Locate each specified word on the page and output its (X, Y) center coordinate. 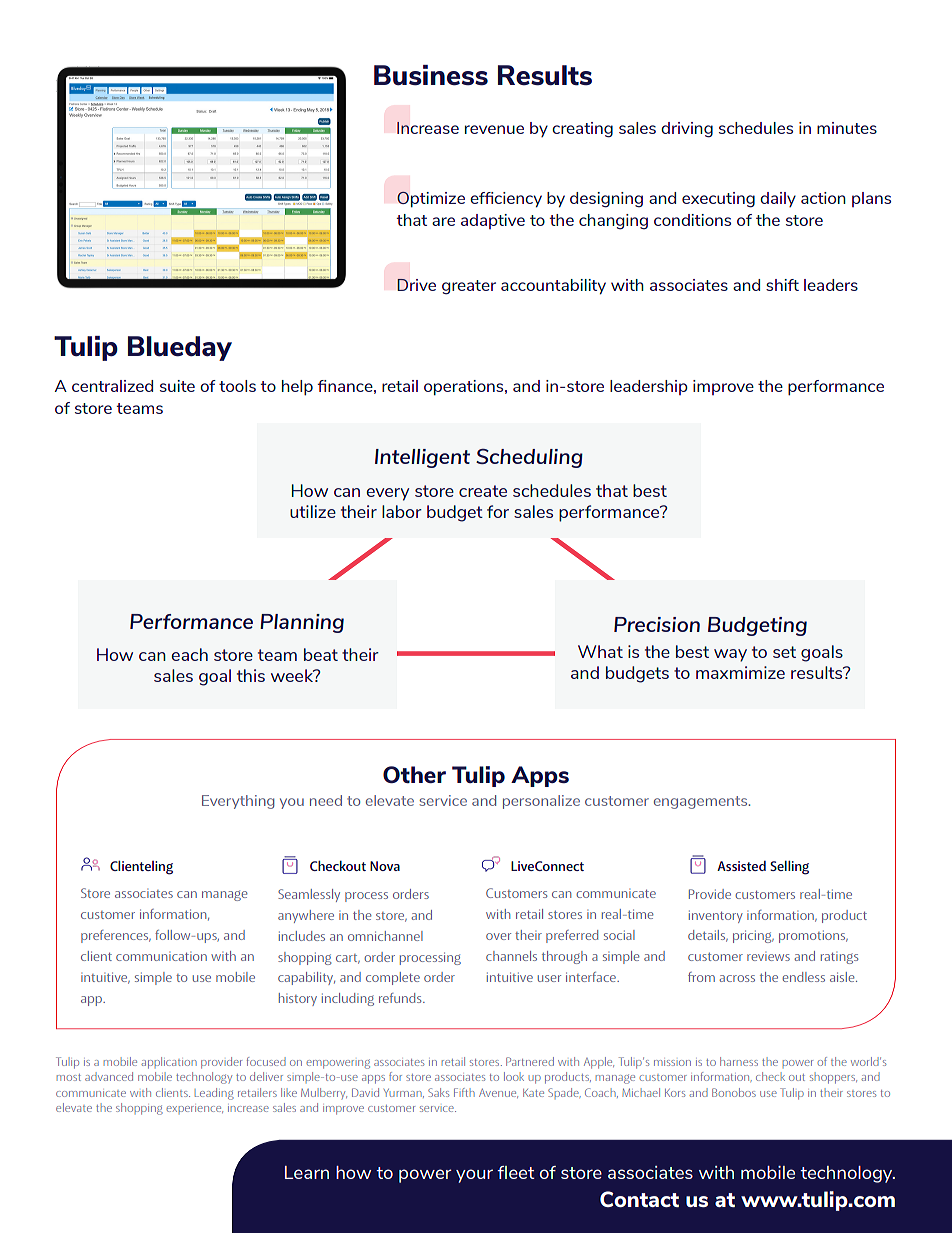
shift (782, 285)
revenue (494, 129)
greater (469, 287)
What (600, 651)
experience (195, 1109)
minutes (847, 128)
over (498, 936)
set (784, 652)
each (189, 654)
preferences (116, 936)
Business (431, 75)
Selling (789, 867)
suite (177, 386)
